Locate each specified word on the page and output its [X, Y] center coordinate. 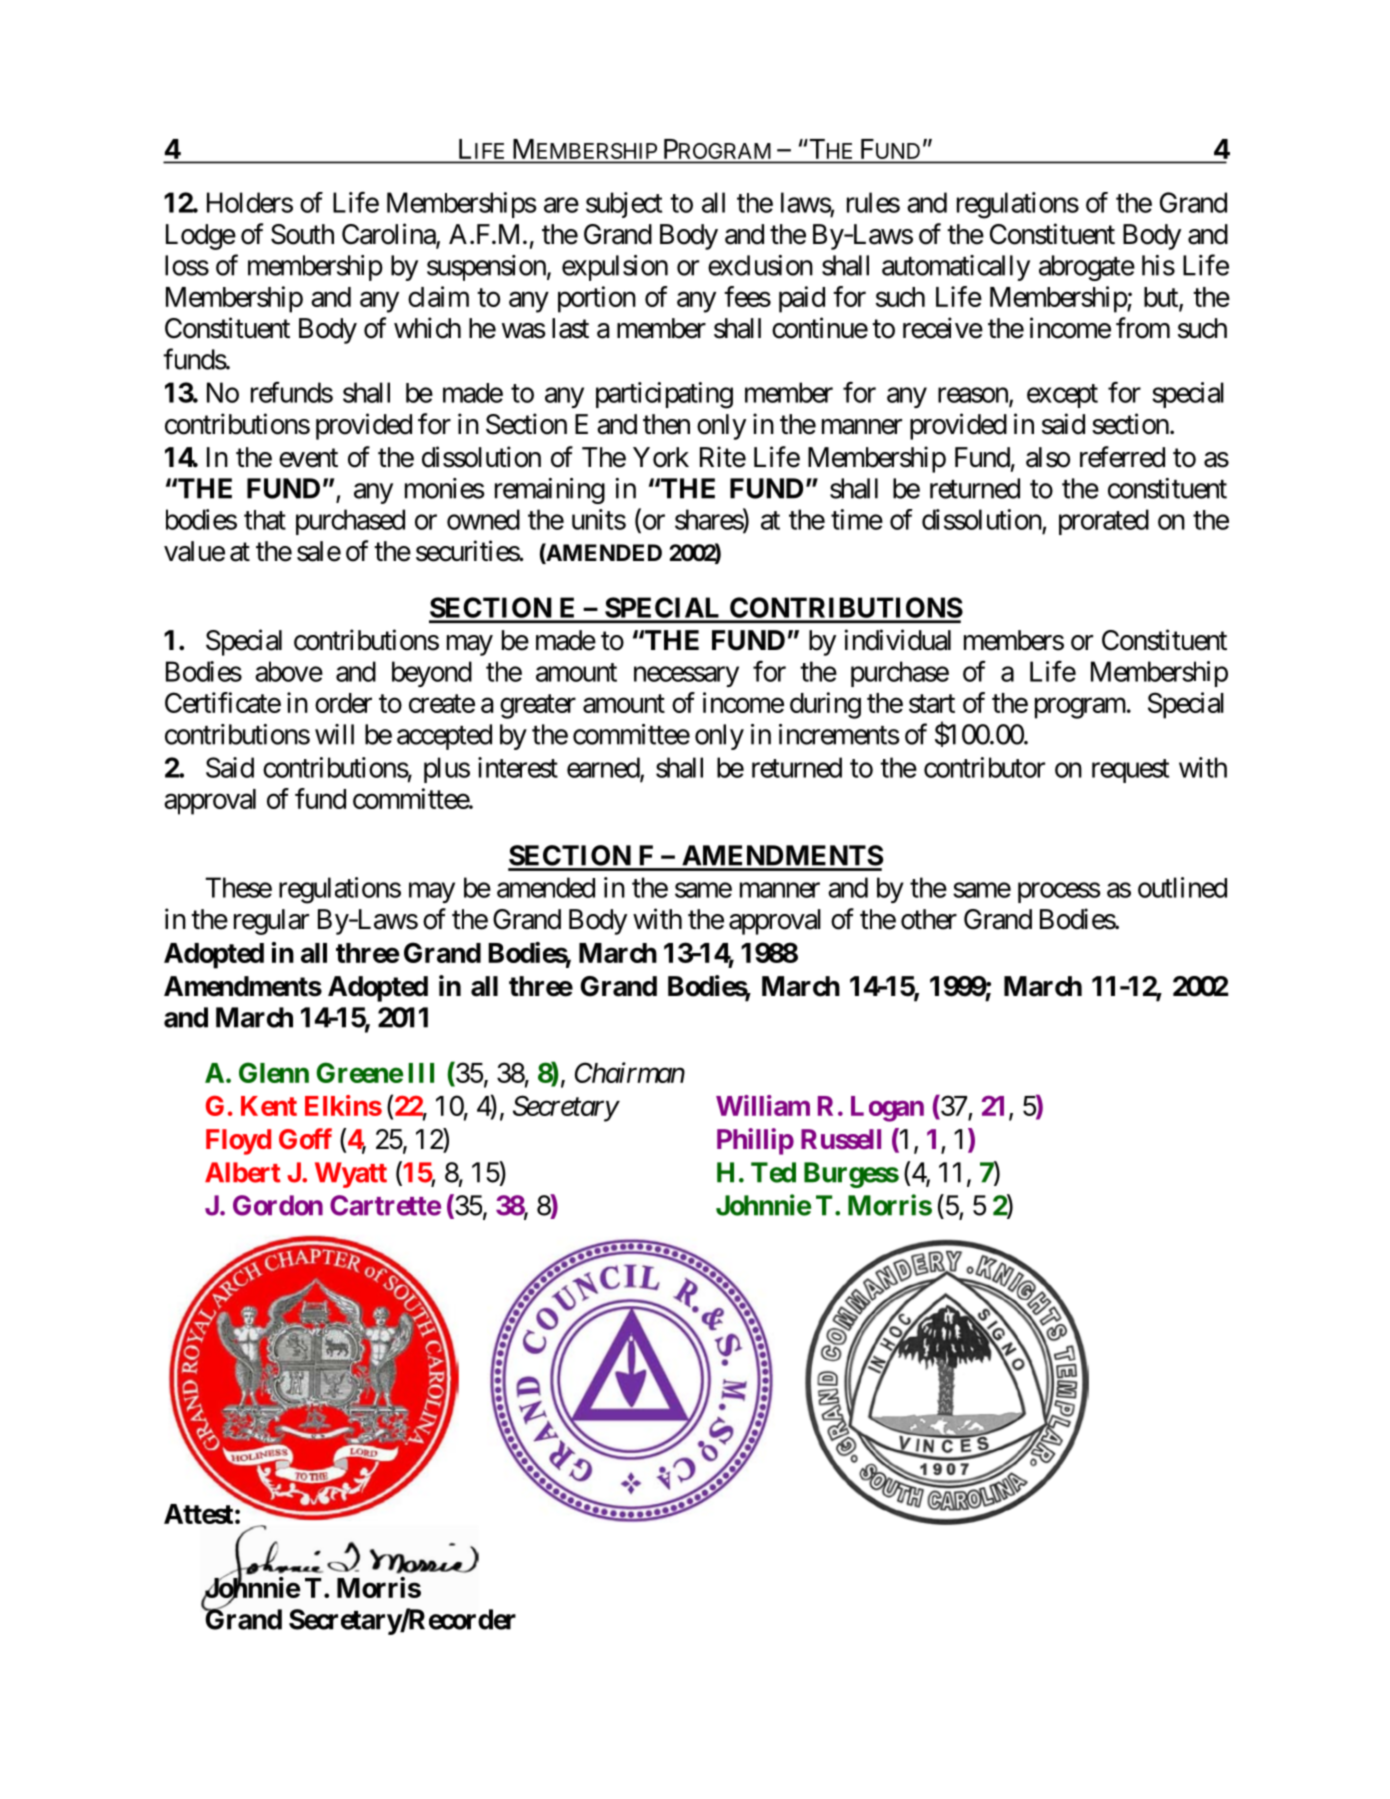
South [302, 234]
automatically [956, 268]
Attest [198, 1514]
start [932, 704]
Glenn [274, 1072]
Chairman [630, 1072]
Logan [887, 1109]
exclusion [760, 265]
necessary [686, 676]
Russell [841, 1139]
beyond [432, 674]
